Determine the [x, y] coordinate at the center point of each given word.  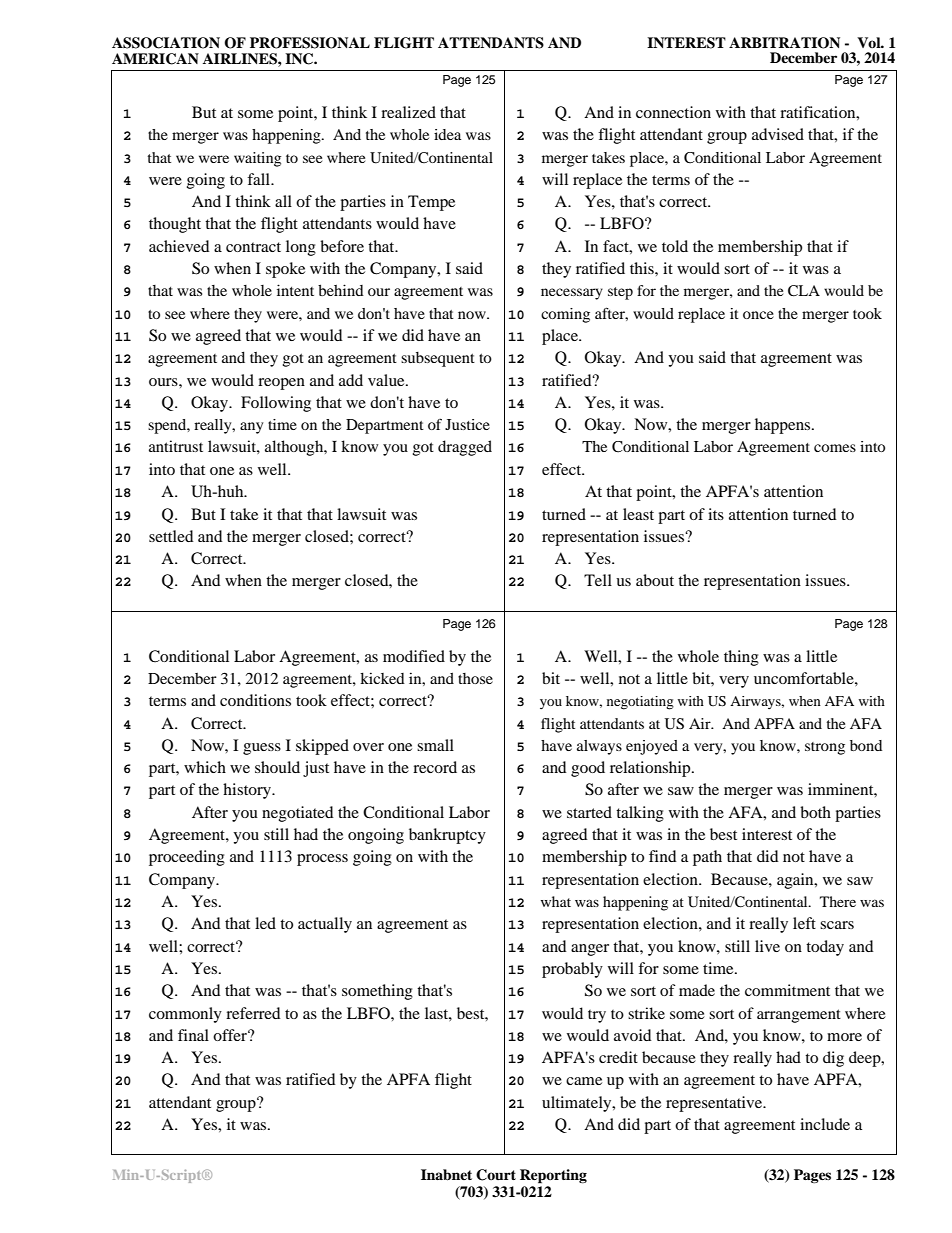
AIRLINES [241, 59]
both [815, 812]
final [193, 1035]
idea [447, 134]
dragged [465, 448]
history [248, 791]
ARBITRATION [784, 43]
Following [276, 404]
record [435, 767]
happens [784, 426]
